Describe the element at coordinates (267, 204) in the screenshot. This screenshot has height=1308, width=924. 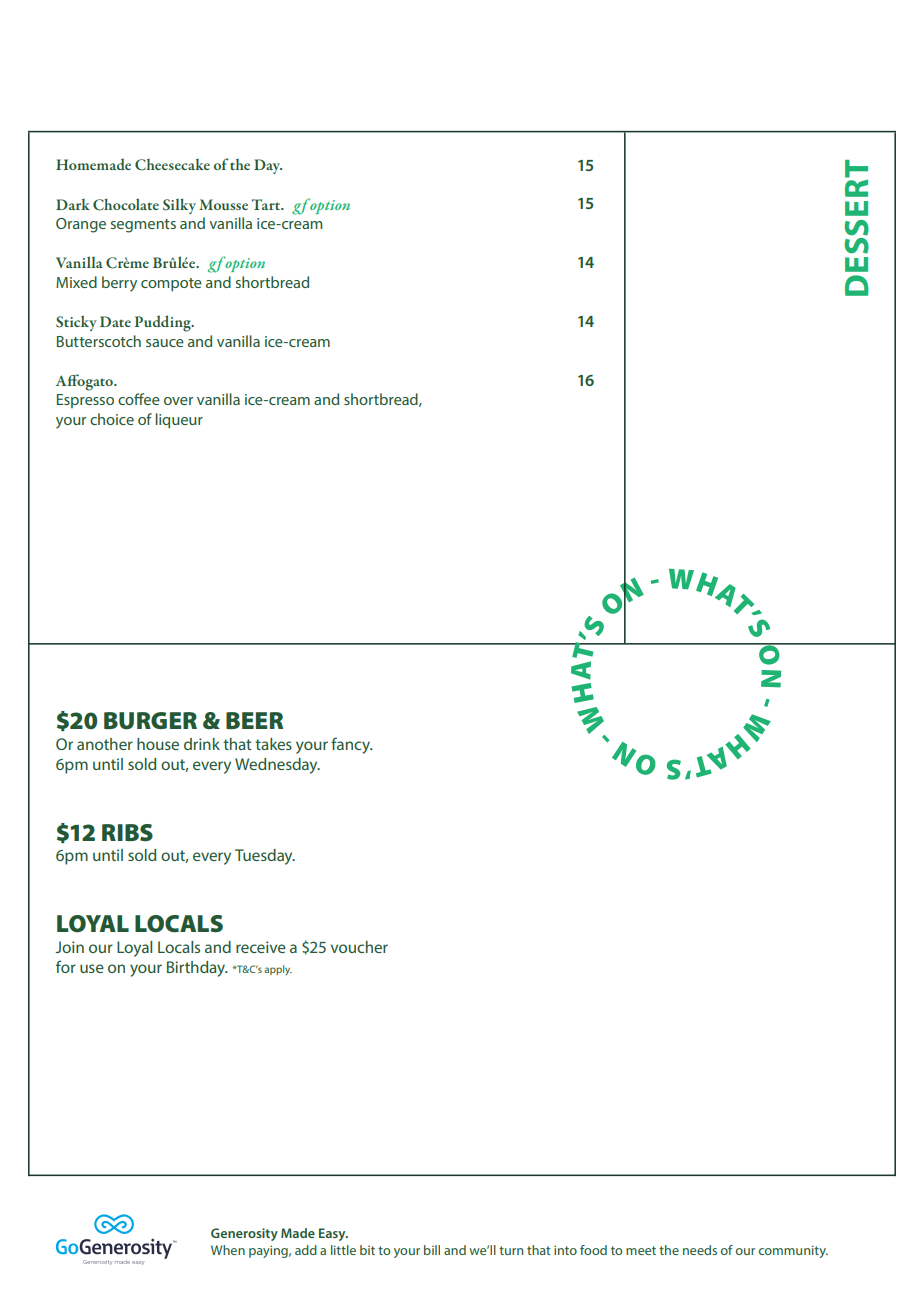
I see `Tart` at that location.
